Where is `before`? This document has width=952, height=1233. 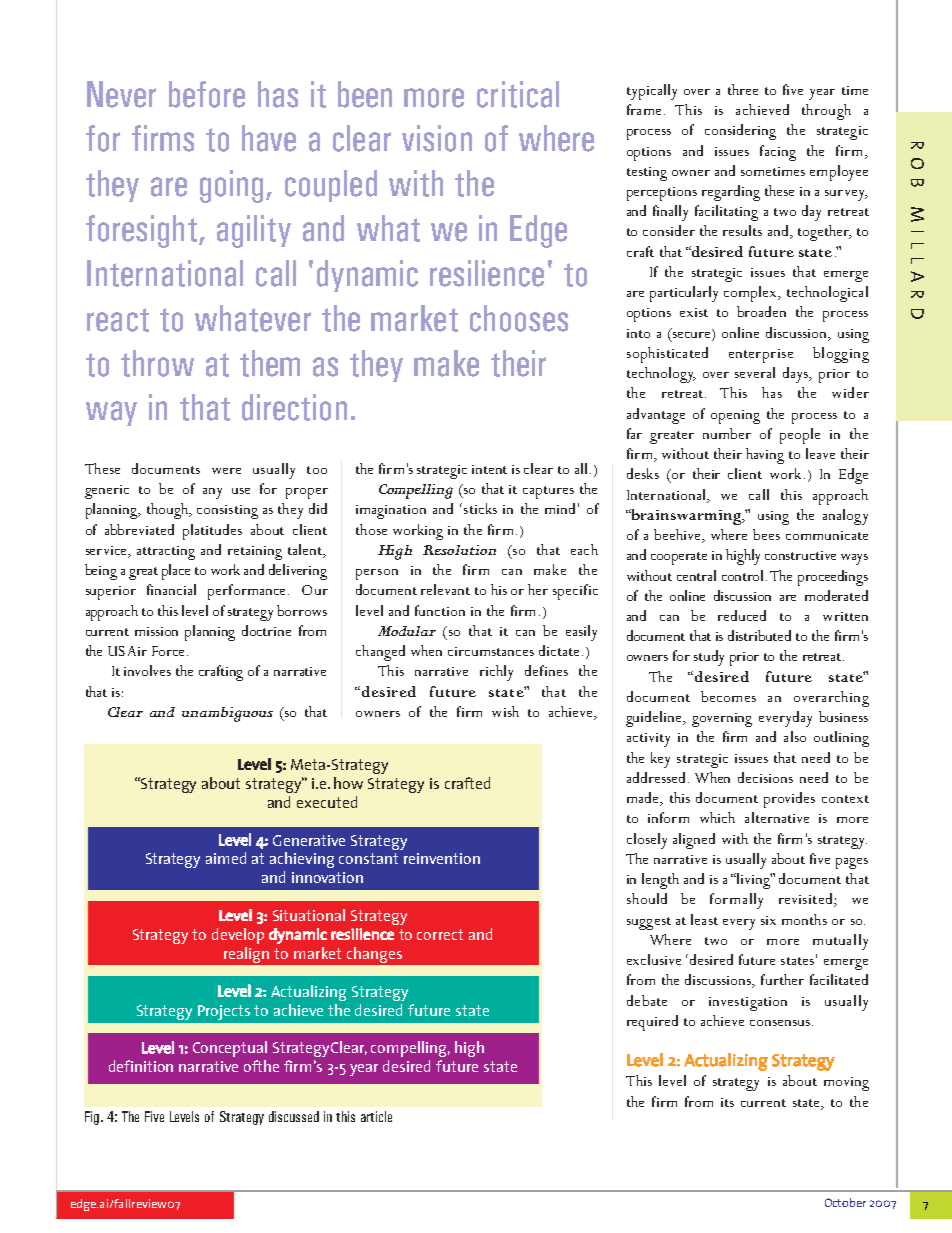
before is located at coordinates (207, 94).
